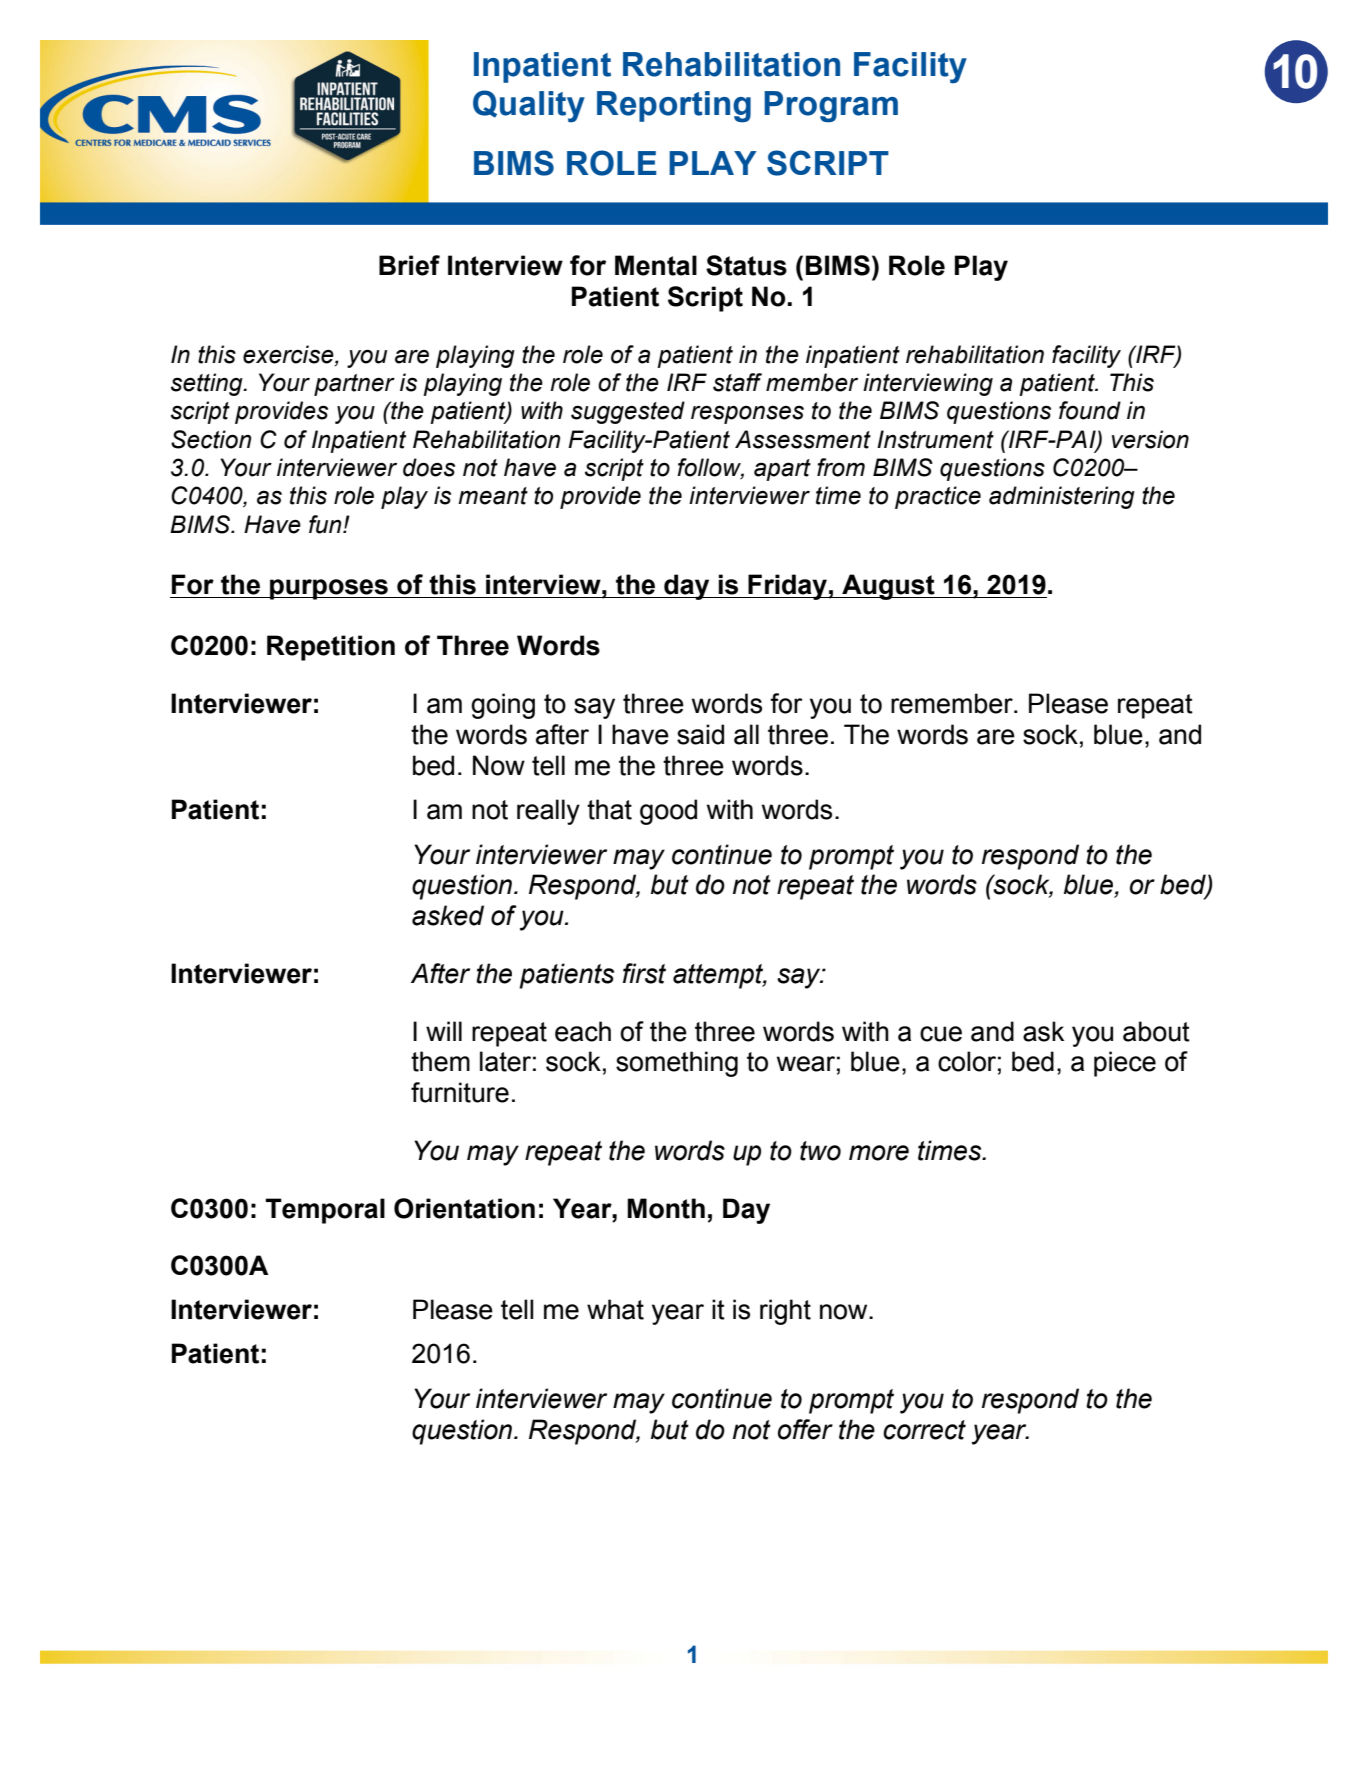  What do you see at coordinates (1125, 1064) in the page?
I see `piece` at bounding box center [1125, 1064].
